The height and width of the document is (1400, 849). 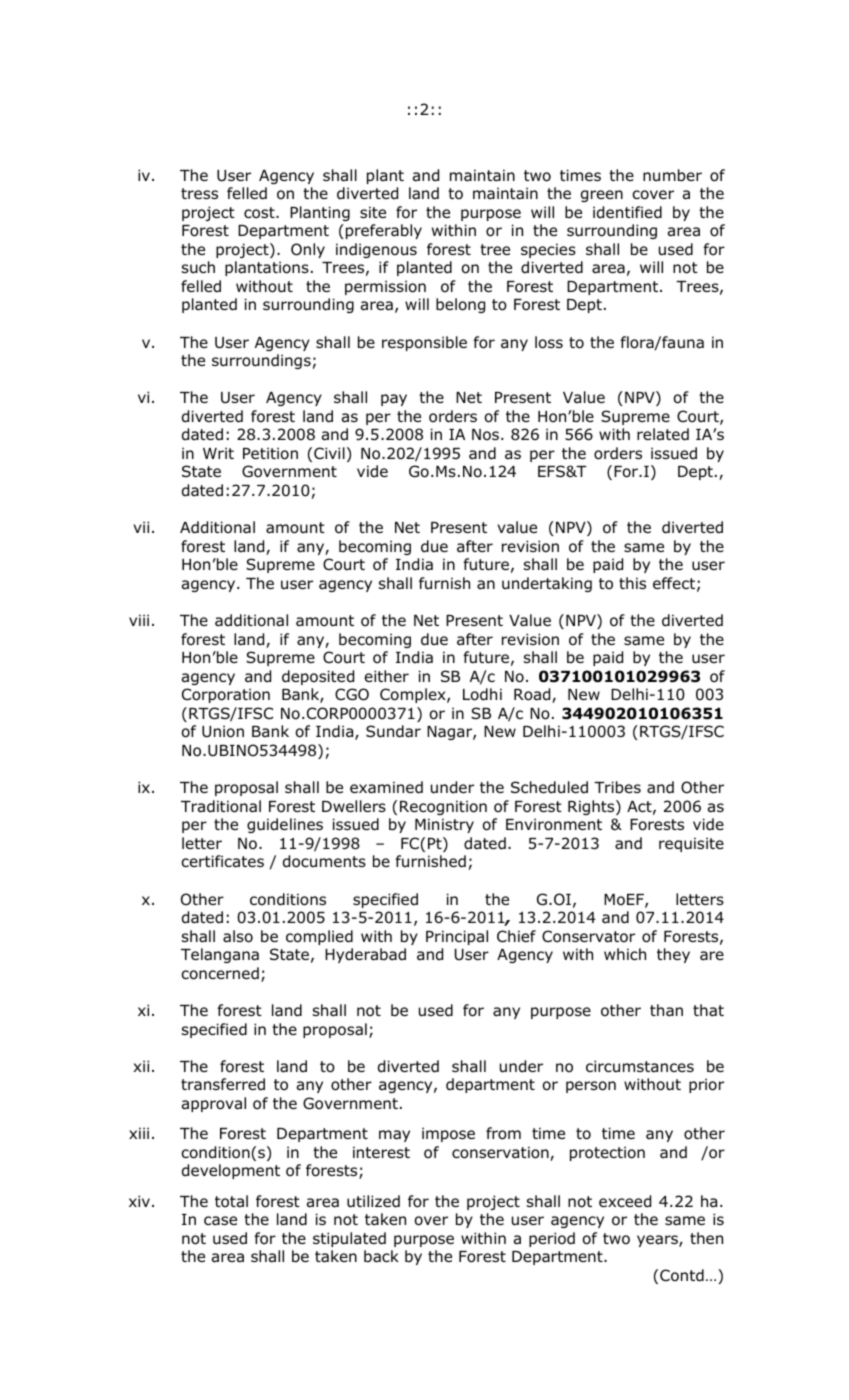 What do you see at coordinates (663, 434) in the document?
I see `related` at bounding box center [663, 434].
